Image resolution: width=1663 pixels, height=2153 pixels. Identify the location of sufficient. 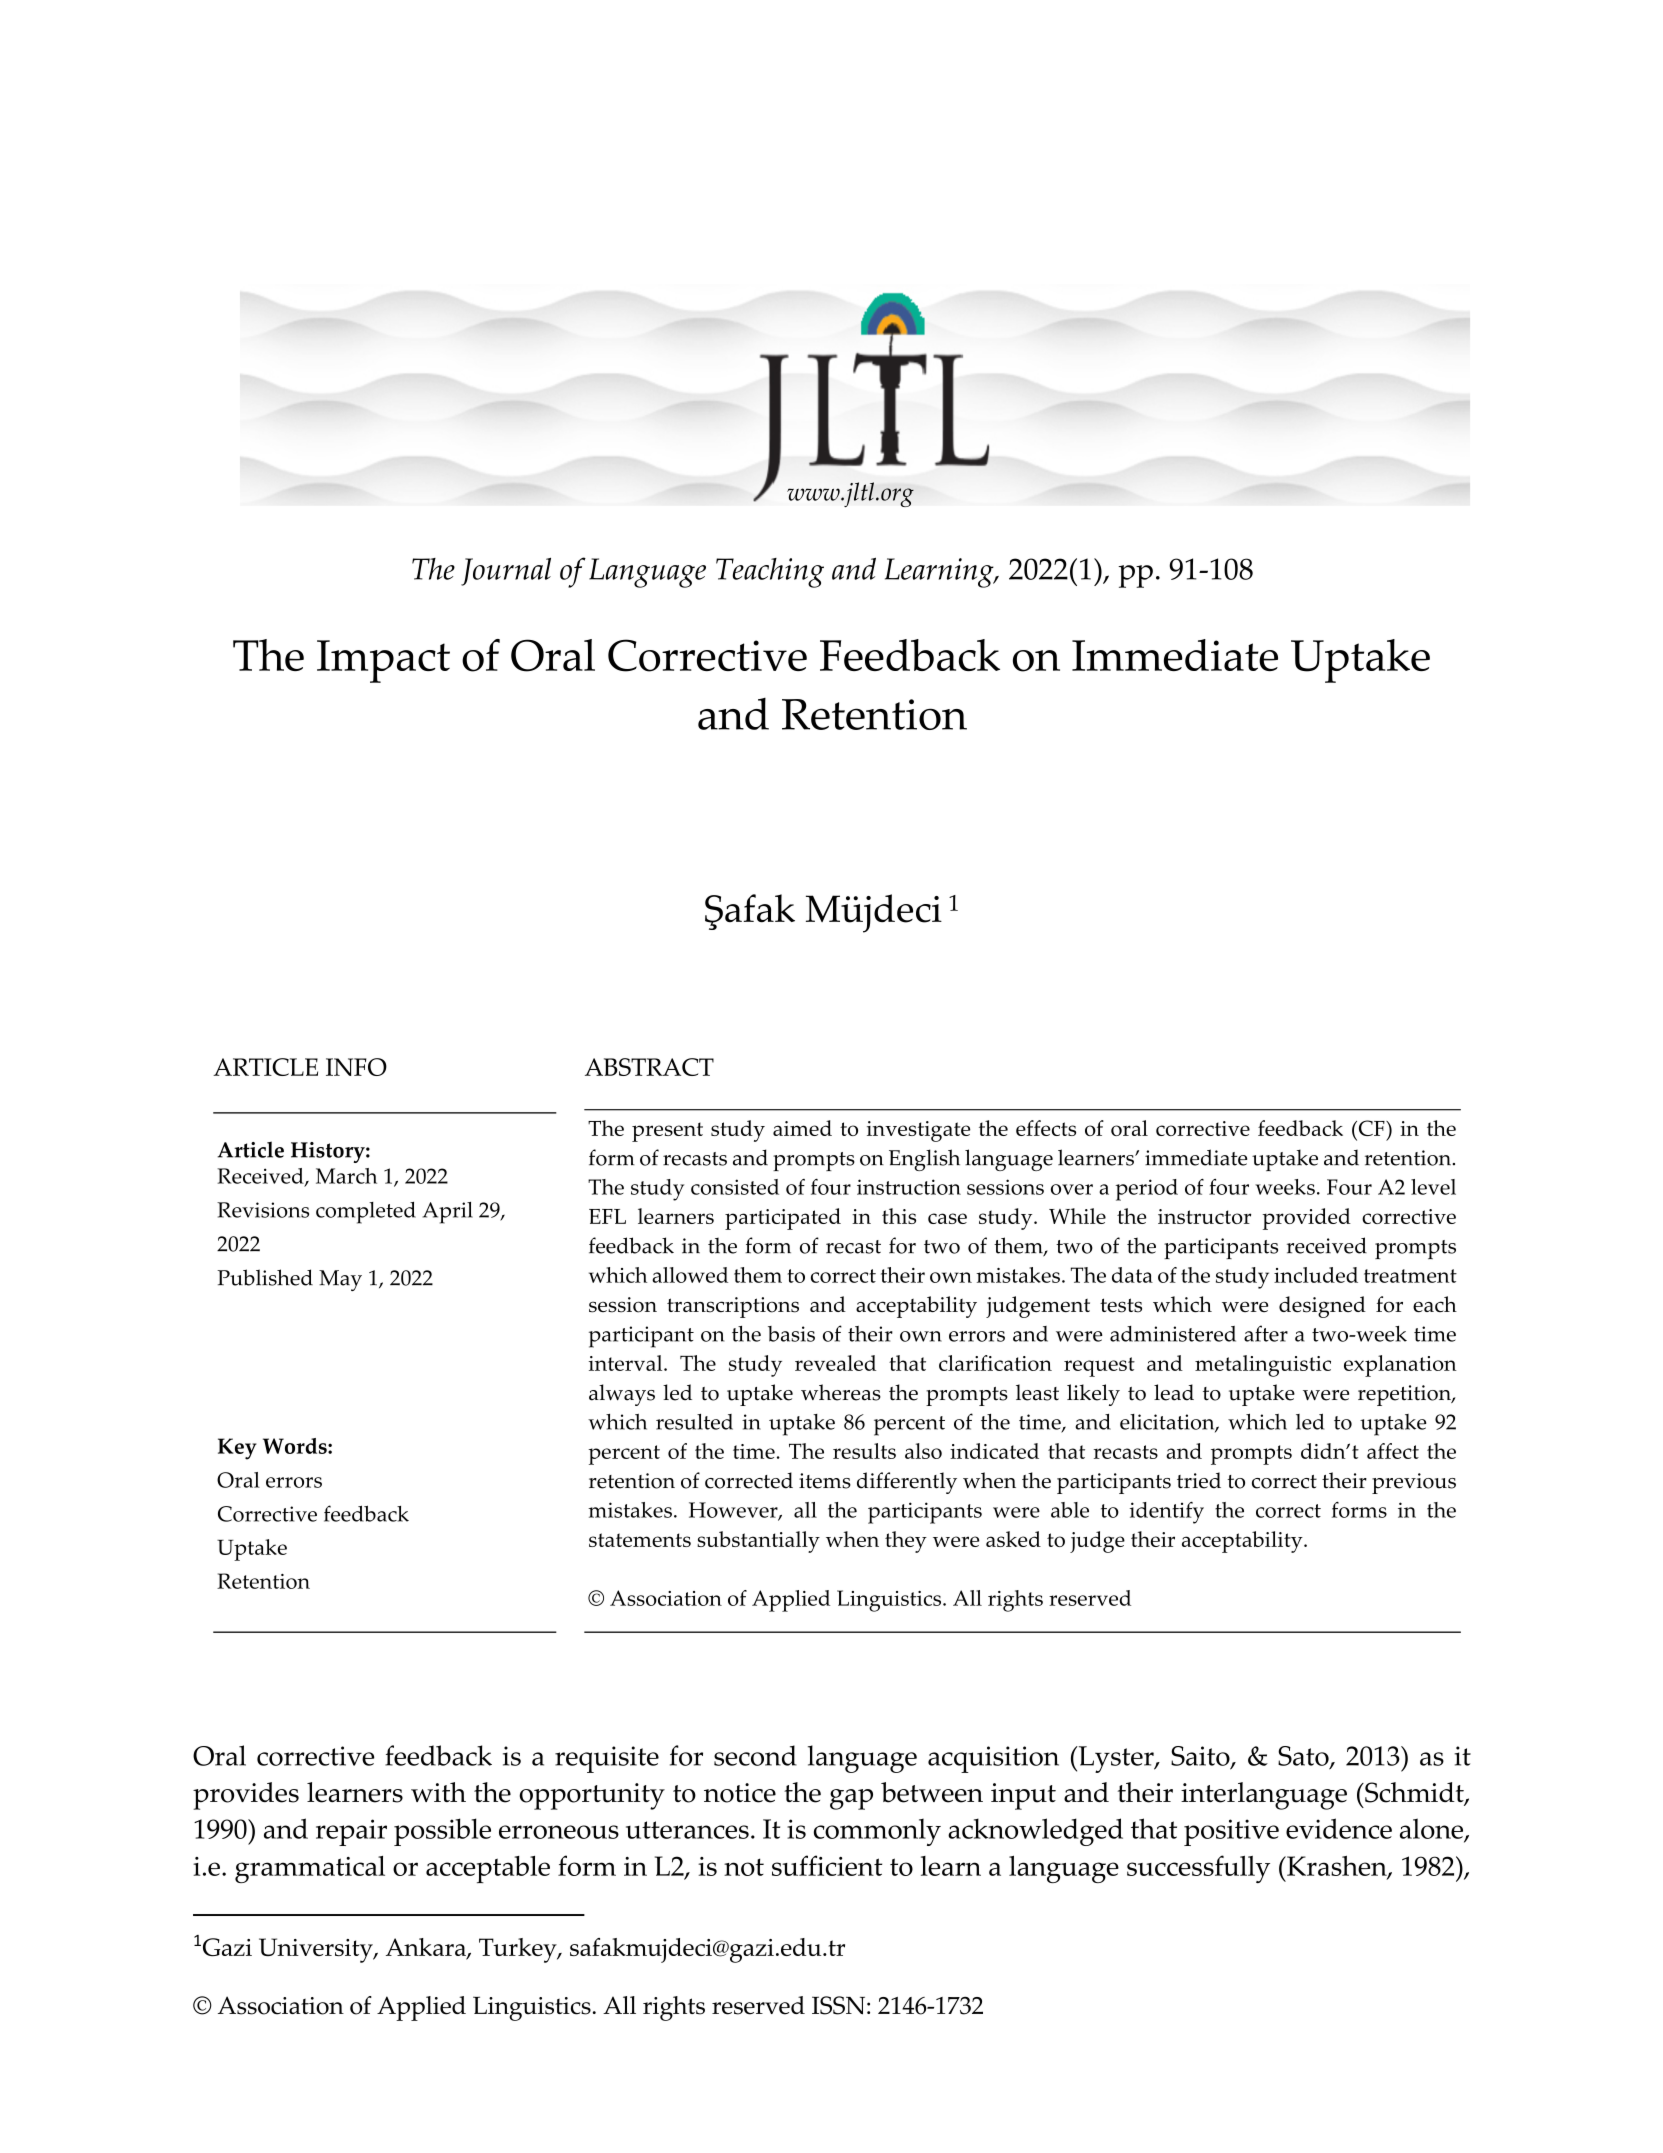
(827, 1865).
